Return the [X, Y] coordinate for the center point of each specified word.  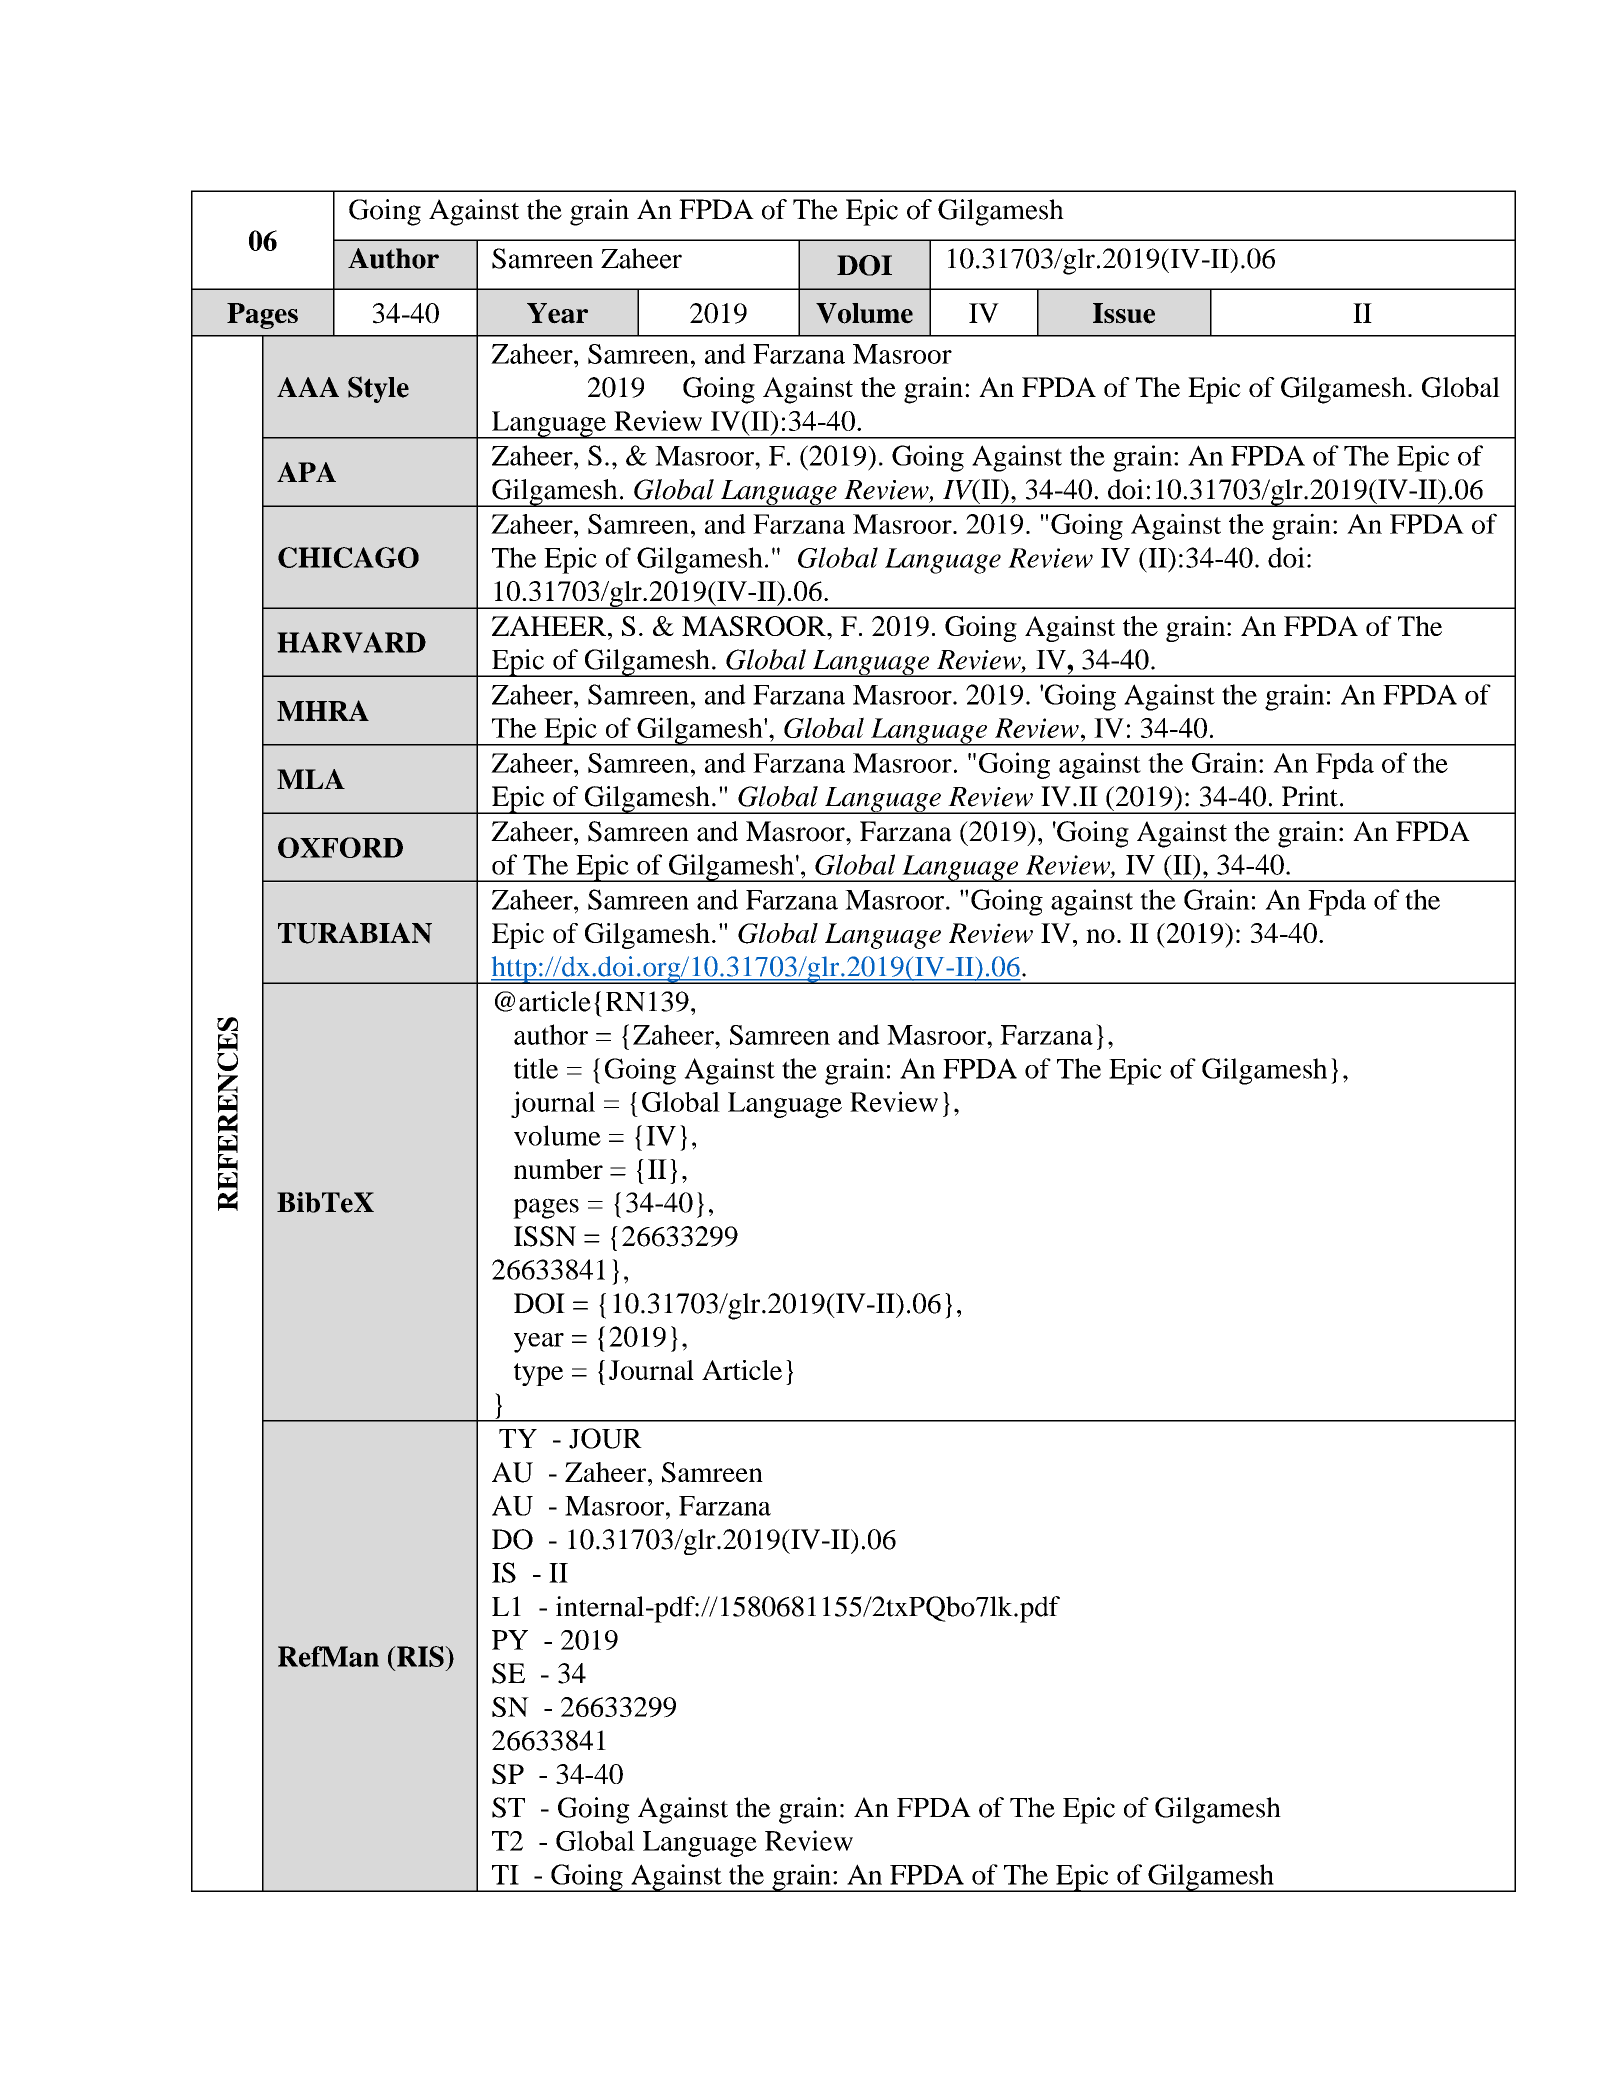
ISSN [545, 1236]
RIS [420, 1656]
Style [378, 389]
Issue [1124, 313]
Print [1310, 796]
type [538, 1374]
